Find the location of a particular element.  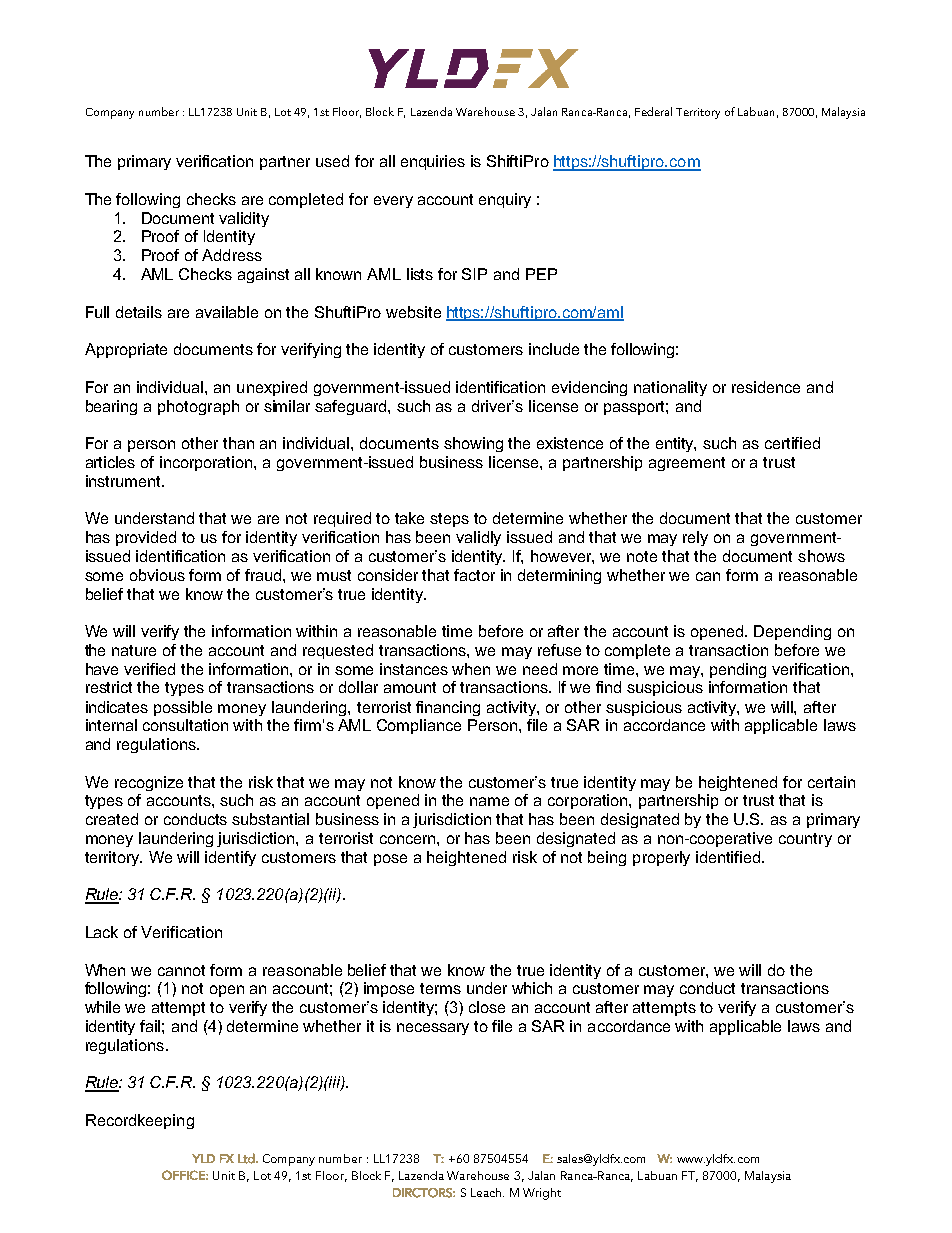

showing is located at coordinates (473, 444).
